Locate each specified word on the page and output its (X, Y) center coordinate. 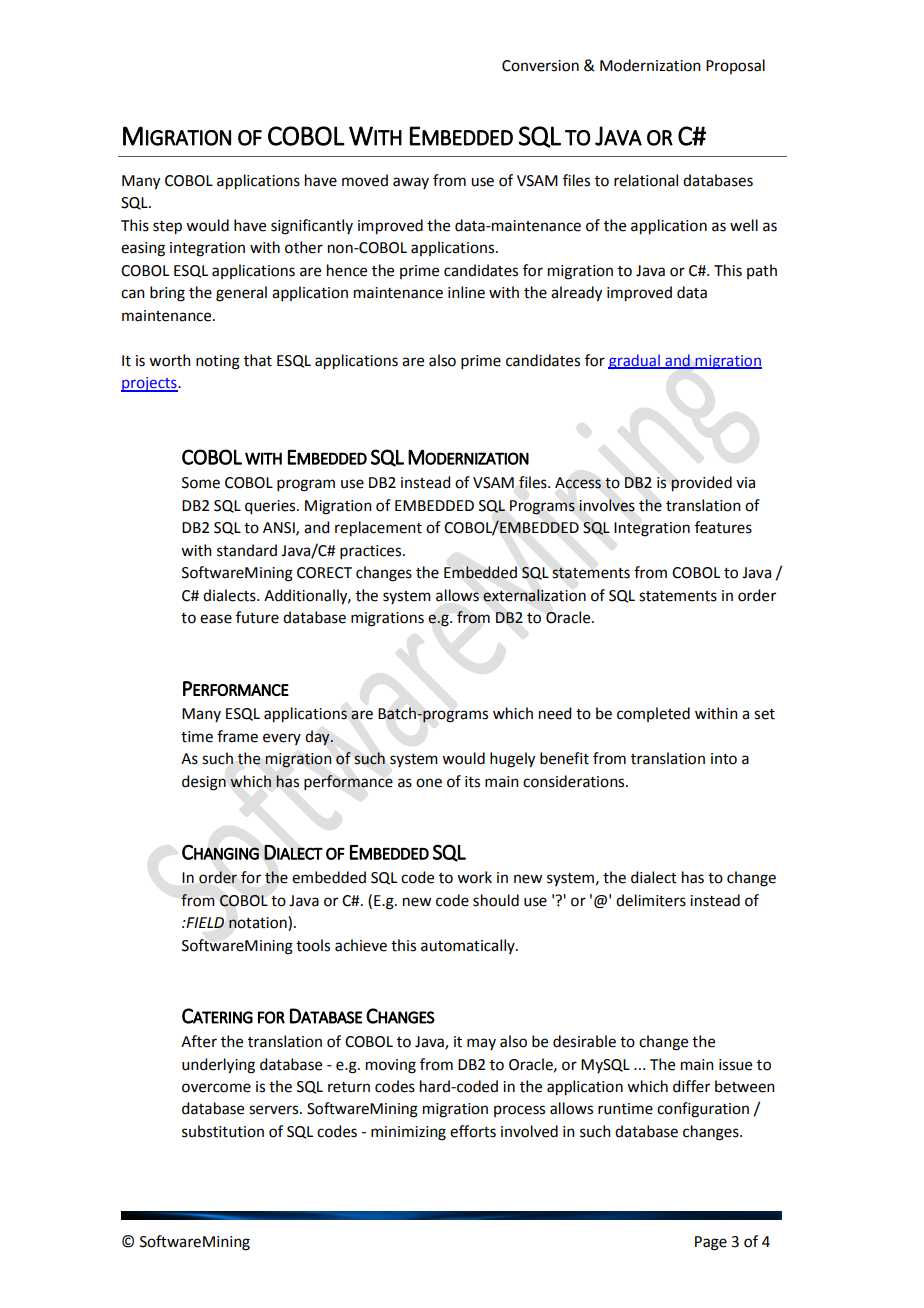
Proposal (735, 66)
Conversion (540, 66)
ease (216, 619)
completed (653, 714)
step (167, 228)
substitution (223, 1131)
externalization (534, 595)
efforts (473, 1131)
